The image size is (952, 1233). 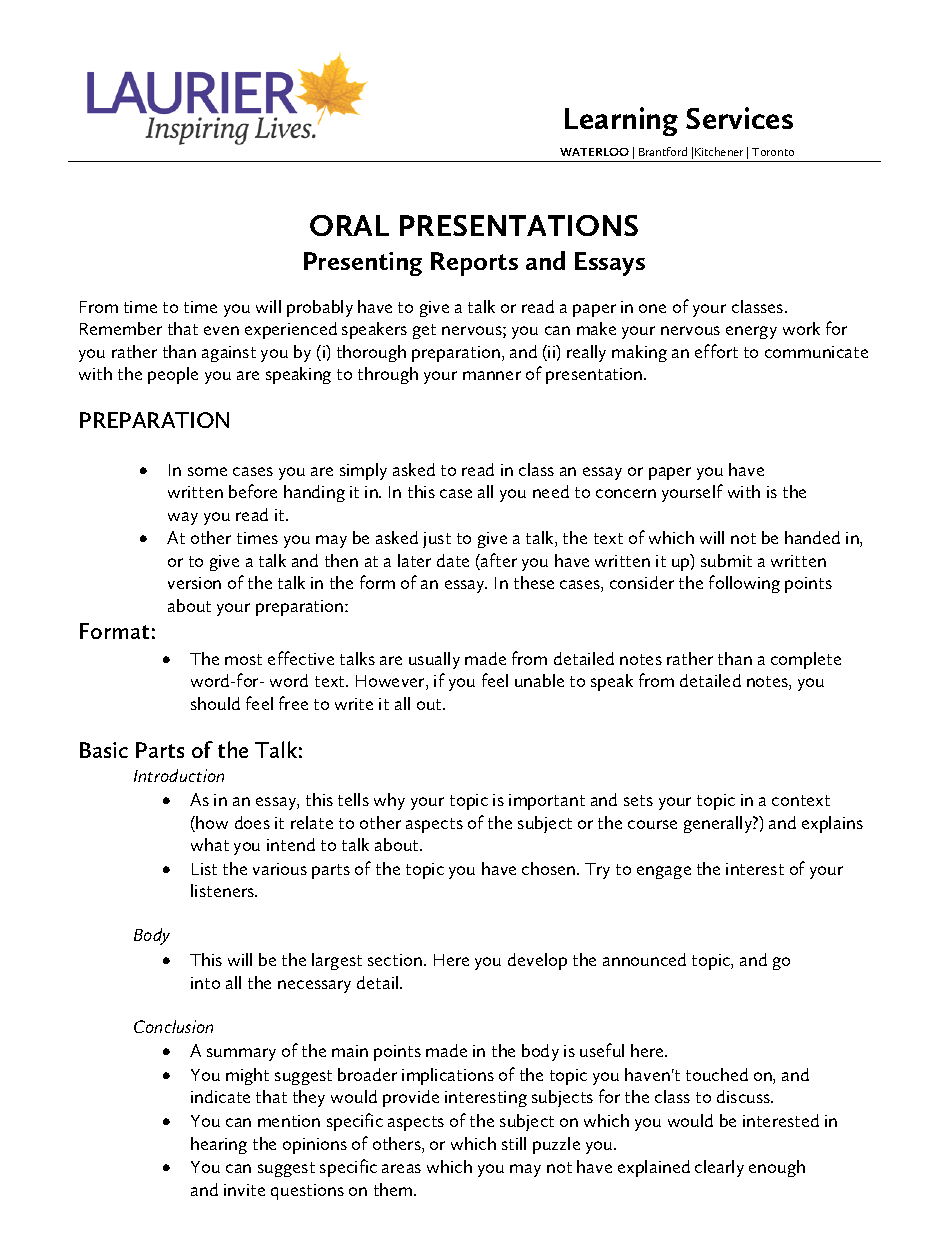 I want to click on people, so click(x=173, y=375).
